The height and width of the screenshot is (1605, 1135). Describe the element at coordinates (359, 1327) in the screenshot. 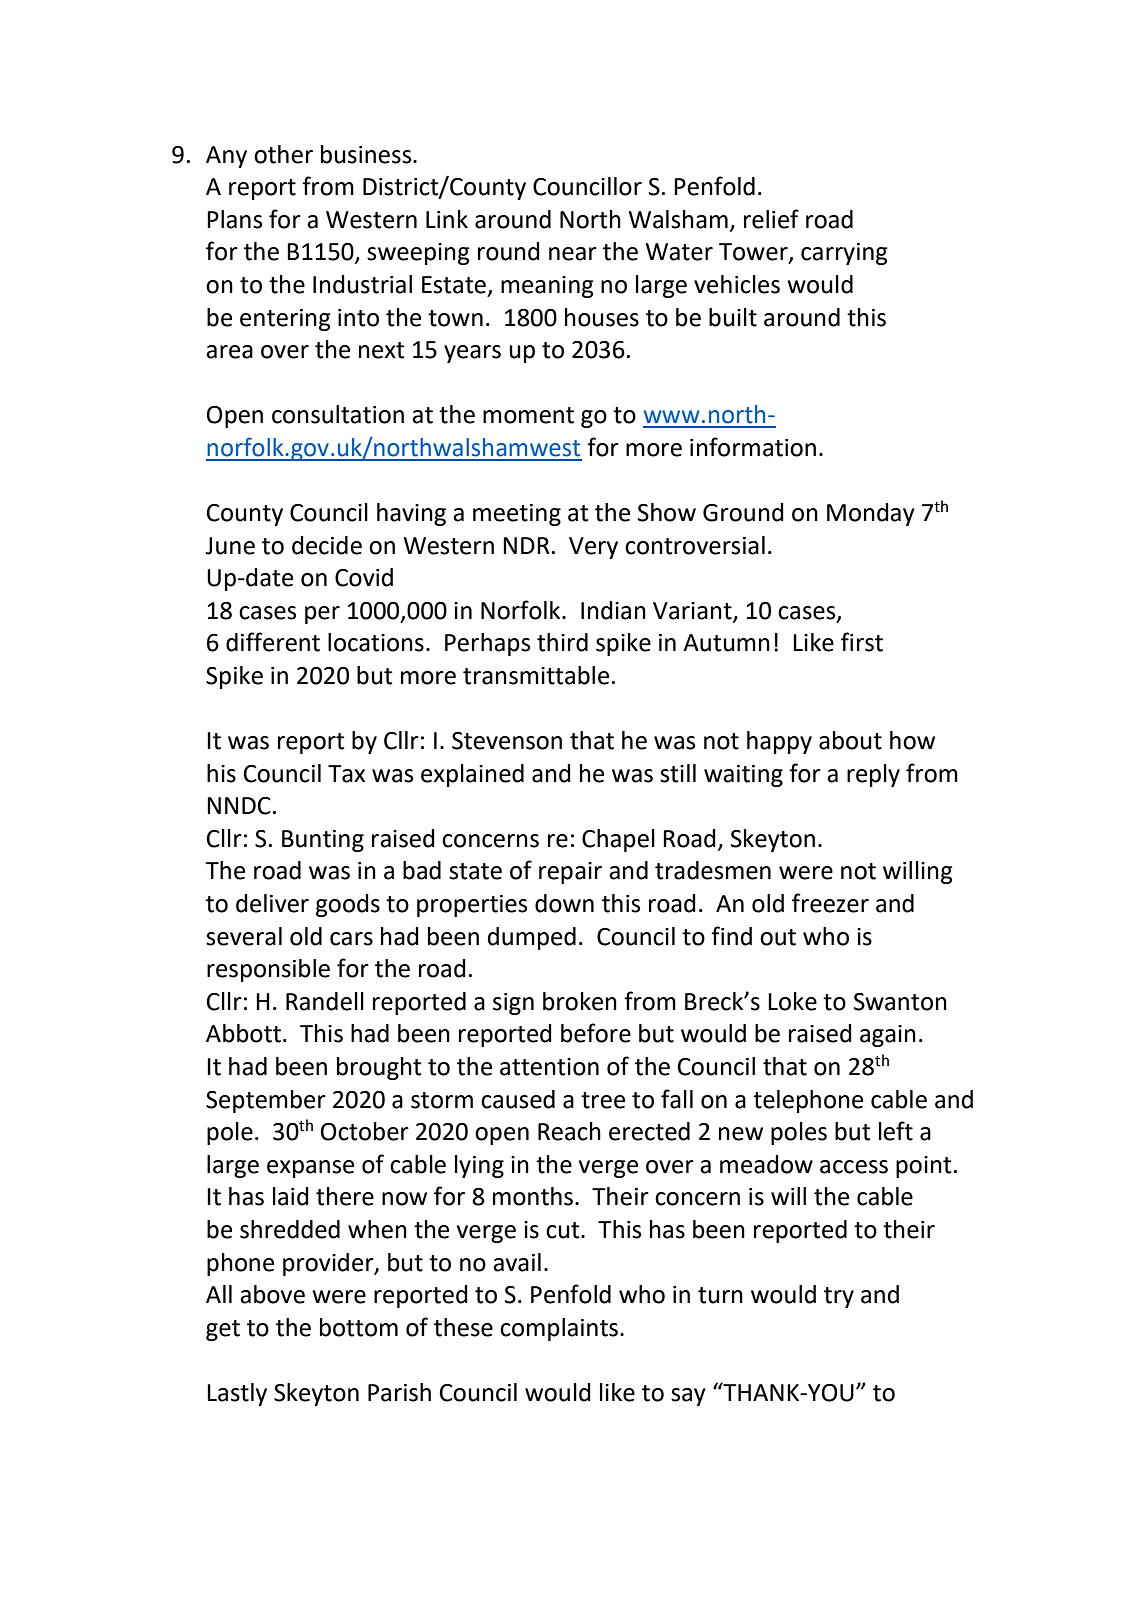

I see `bottom` at that location.
